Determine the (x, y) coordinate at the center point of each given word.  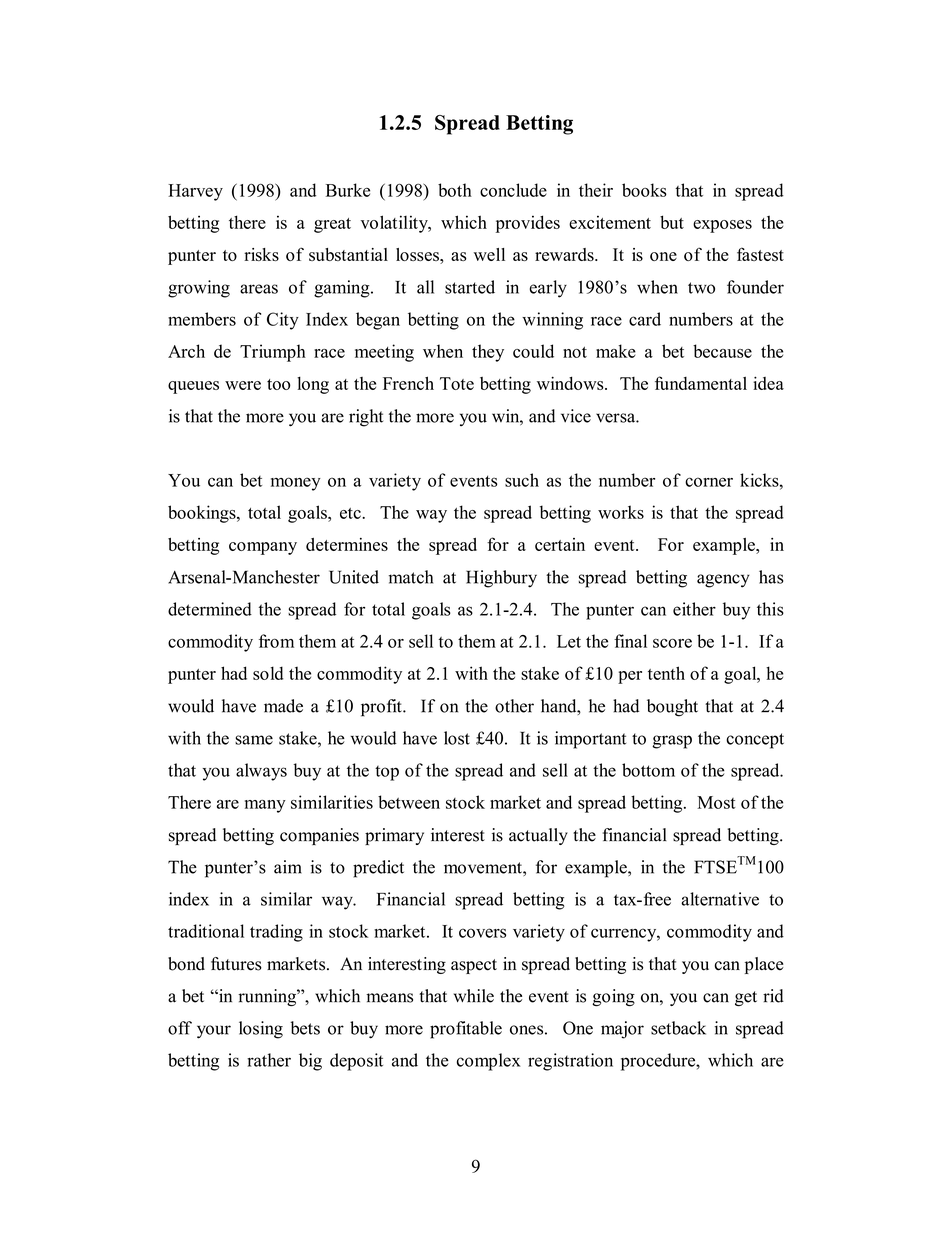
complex (488, 1062)
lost (457, 738)
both (455, 190)
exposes (722, 226)
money (296, 484)
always (261, 772)
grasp (672, 742)
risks (261, 254)
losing (261, 1030)
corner (709, 482)
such (522, 480)
